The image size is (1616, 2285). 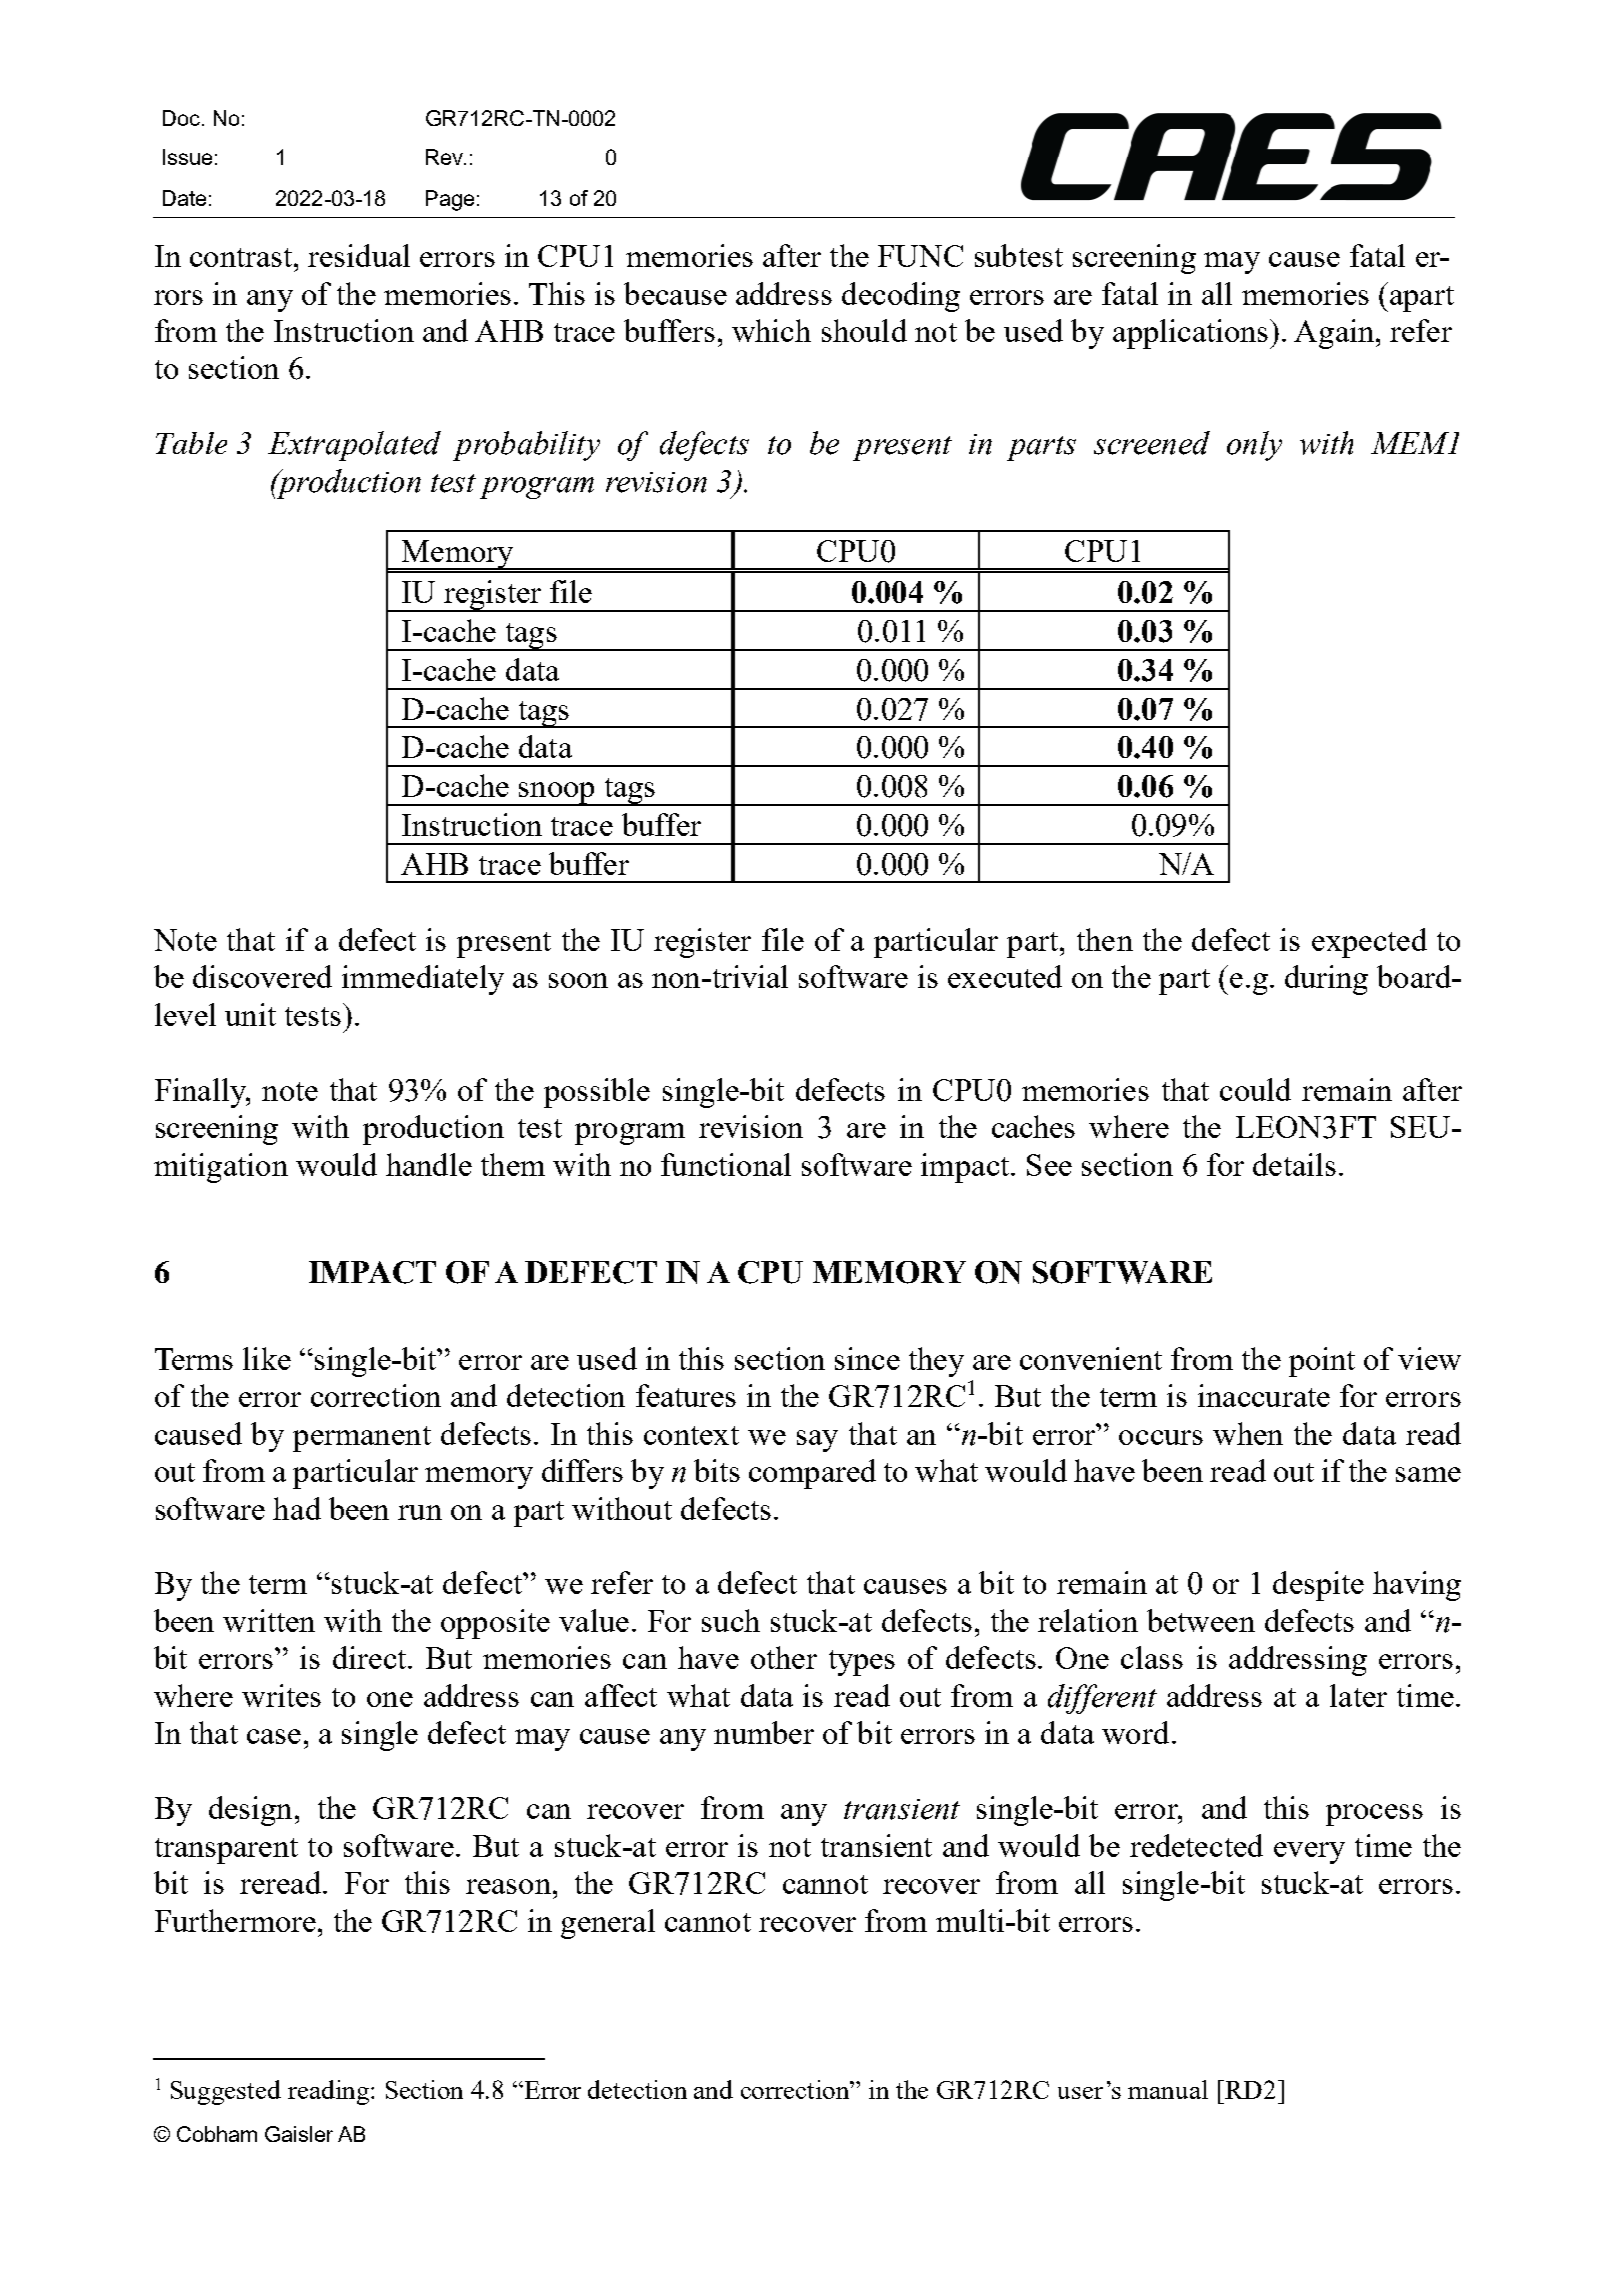 I want to click on handle, so click(x=429, y=1164).
